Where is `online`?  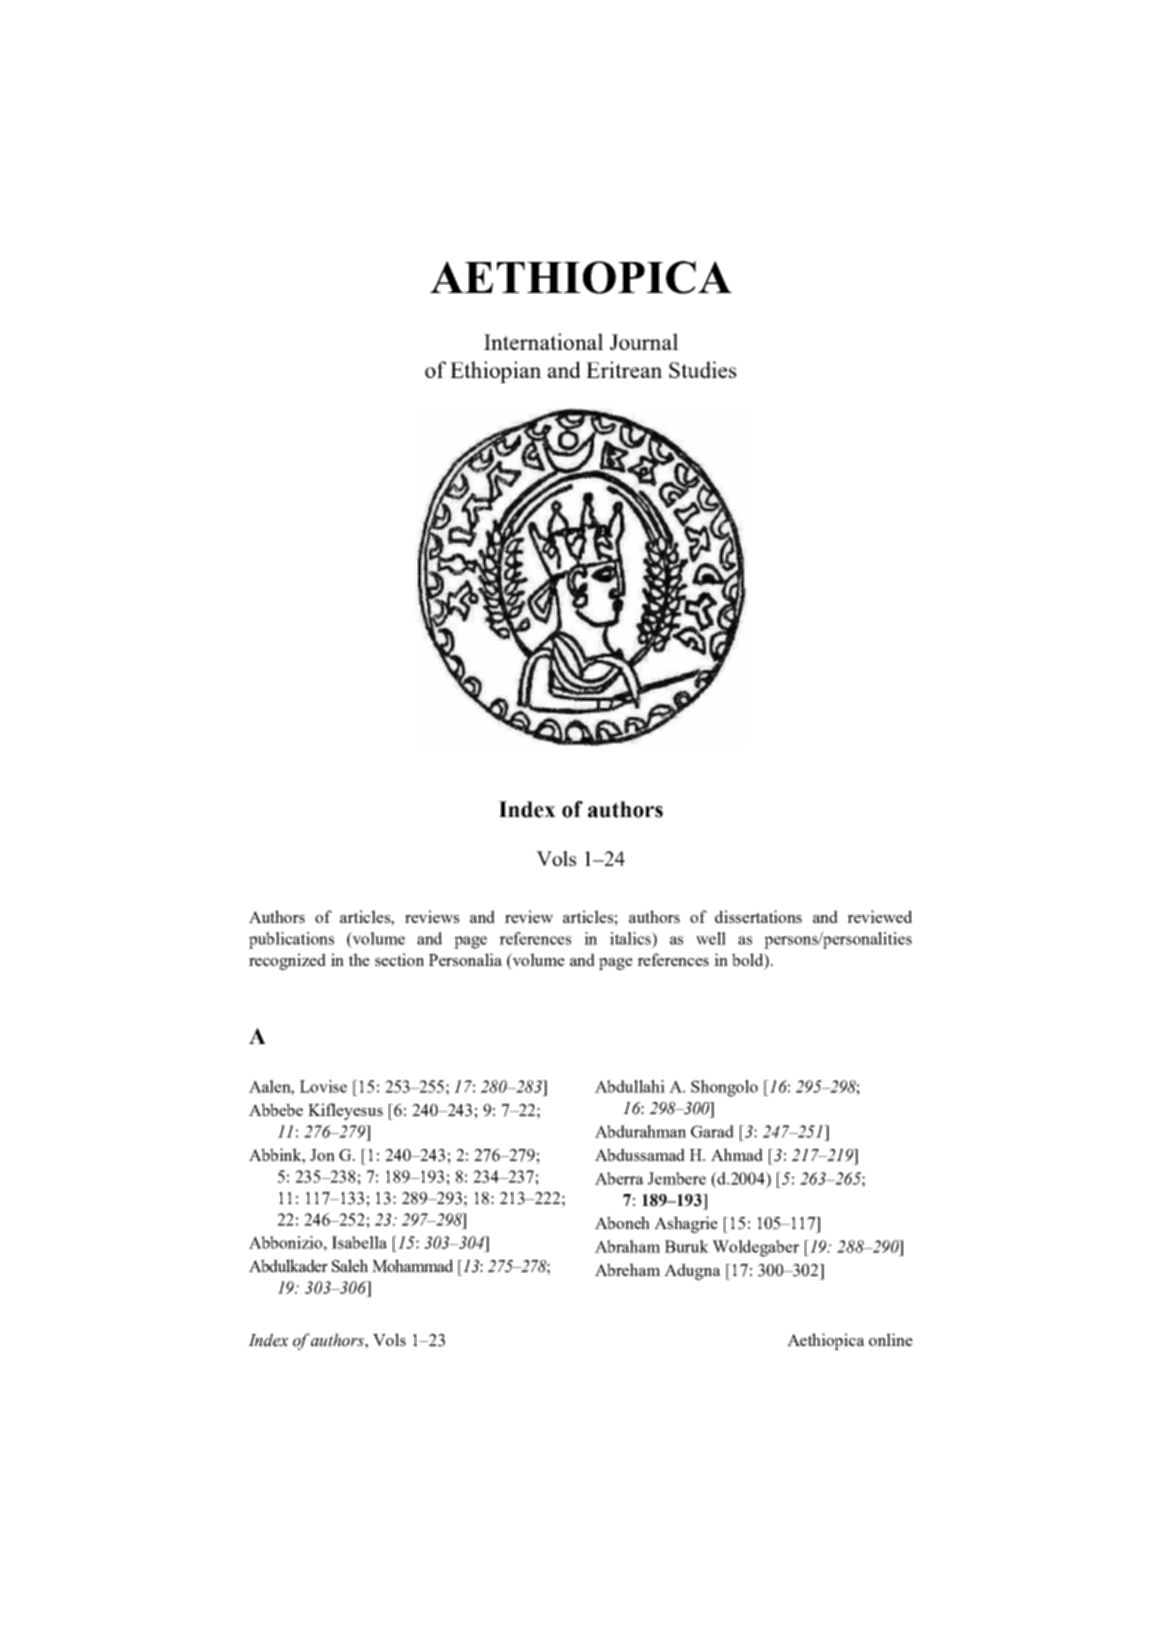
online is located at coordinates (891, 1339).
